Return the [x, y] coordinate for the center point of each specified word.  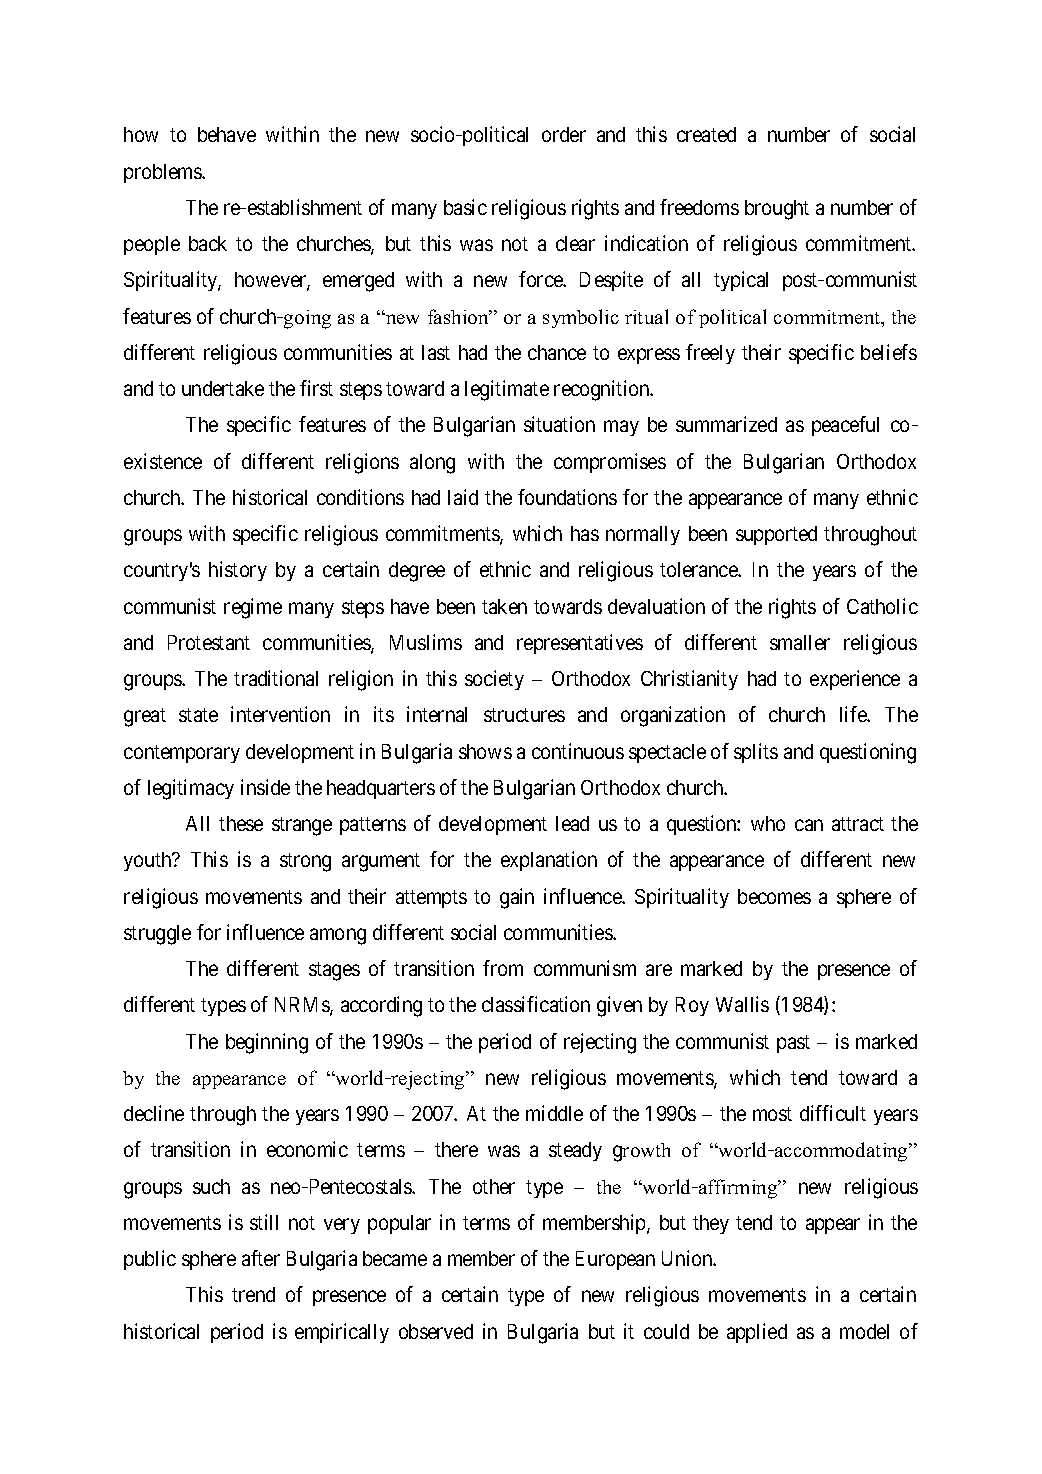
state [198, 715]
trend [253, 1294]
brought [777, 210]
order [564, 134]
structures [524, 715]
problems [163, 173]
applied [757, 1333]
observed [436, 1331]
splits [756, 753]
